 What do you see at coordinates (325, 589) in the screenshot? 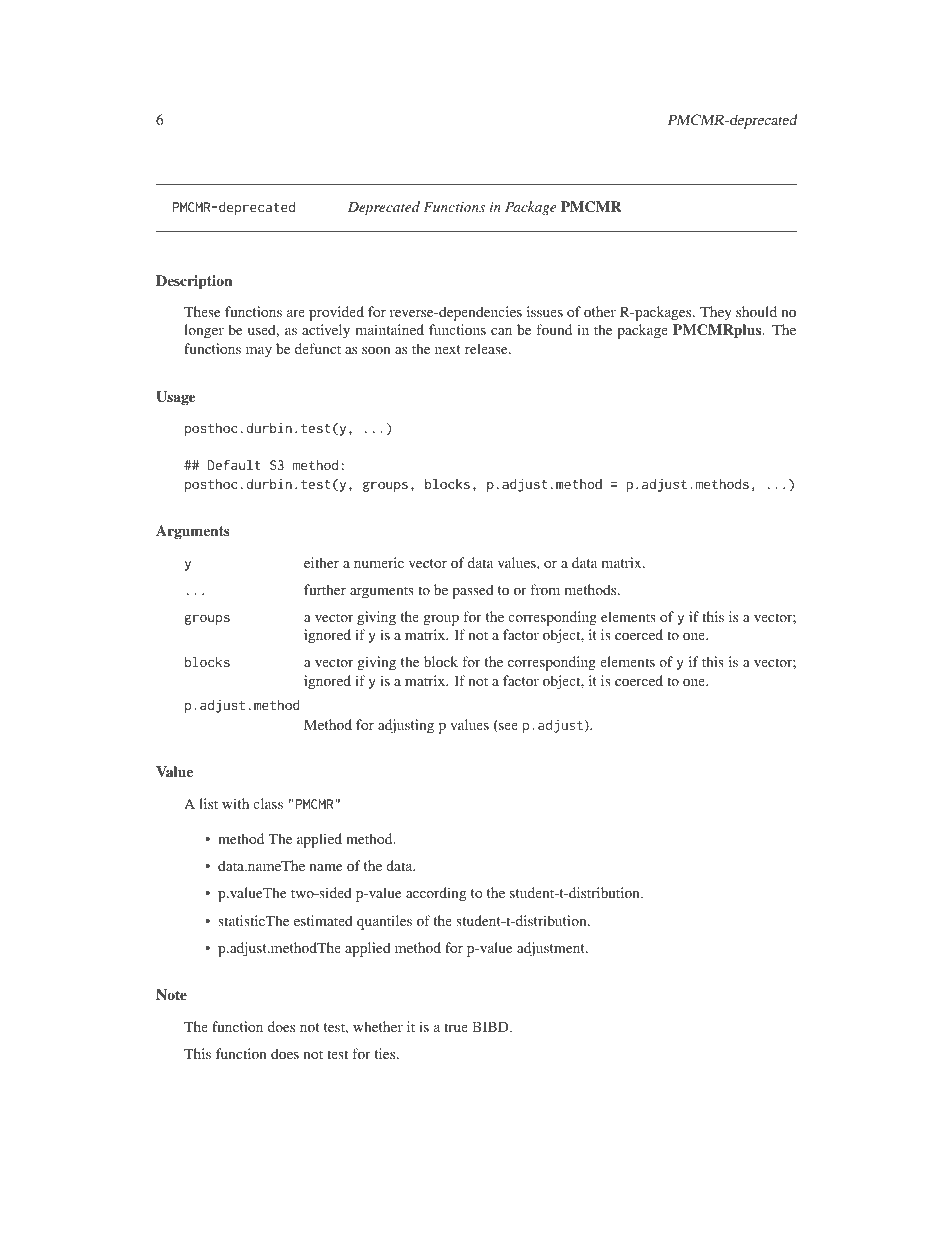
I see `further` at bounding box center [325, 589].
